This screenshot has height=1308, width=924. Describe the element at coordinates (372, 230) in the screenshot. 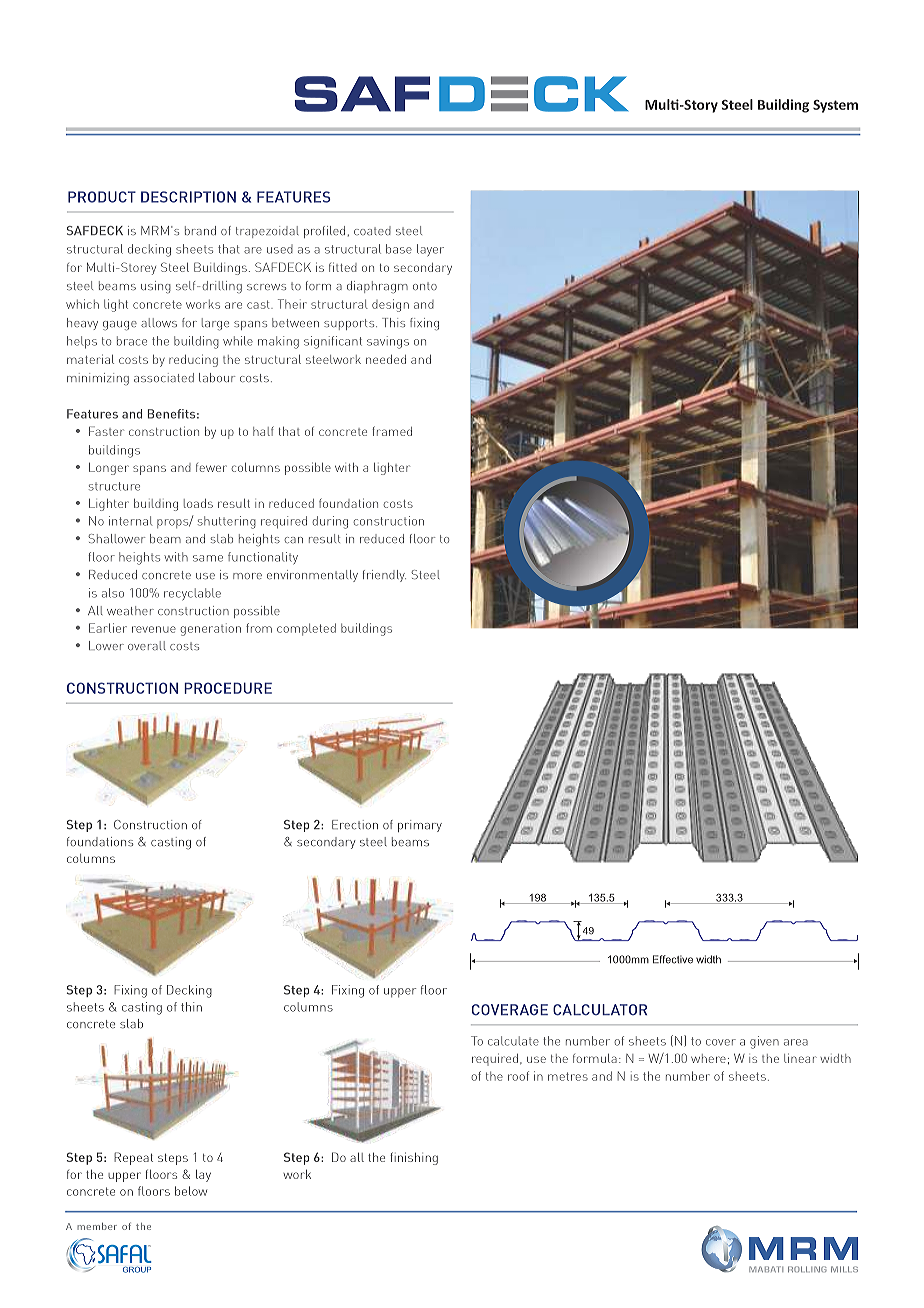

I see `coated` at that location.
